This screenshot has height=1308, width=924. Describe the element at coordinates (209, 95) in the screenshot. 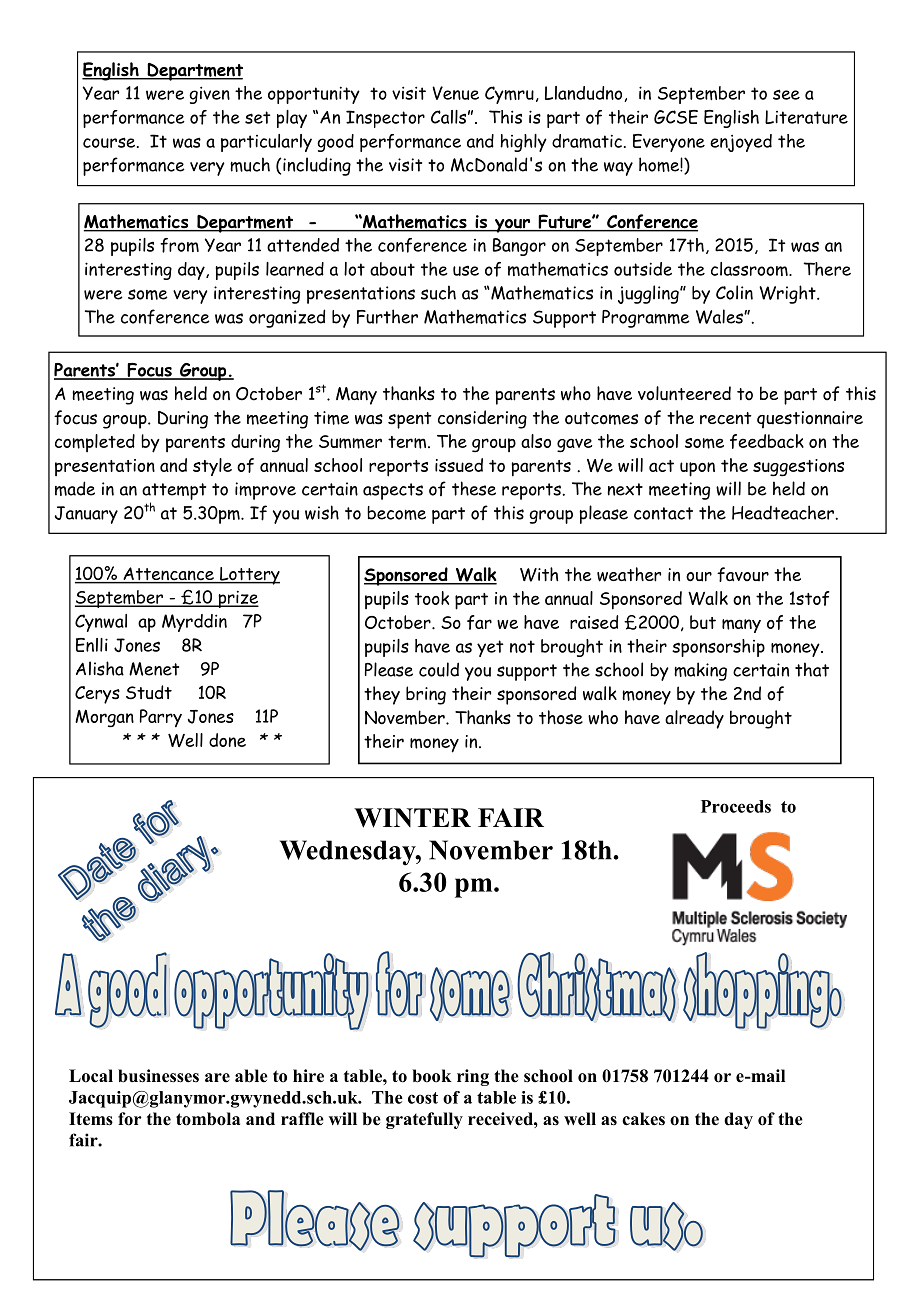

I see `given` at that location.
